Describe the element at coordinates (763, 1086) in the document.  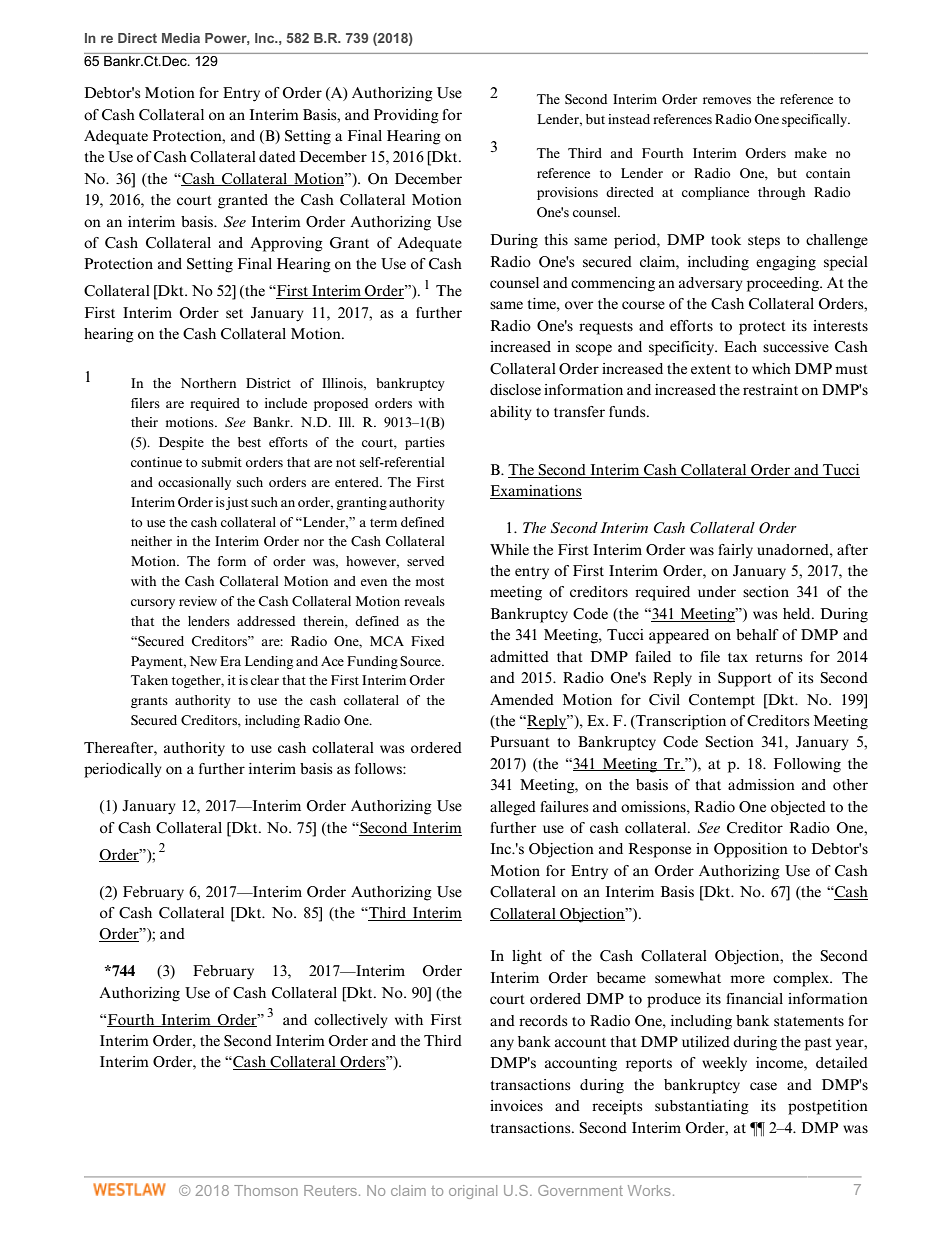
I see `case` at that location.
